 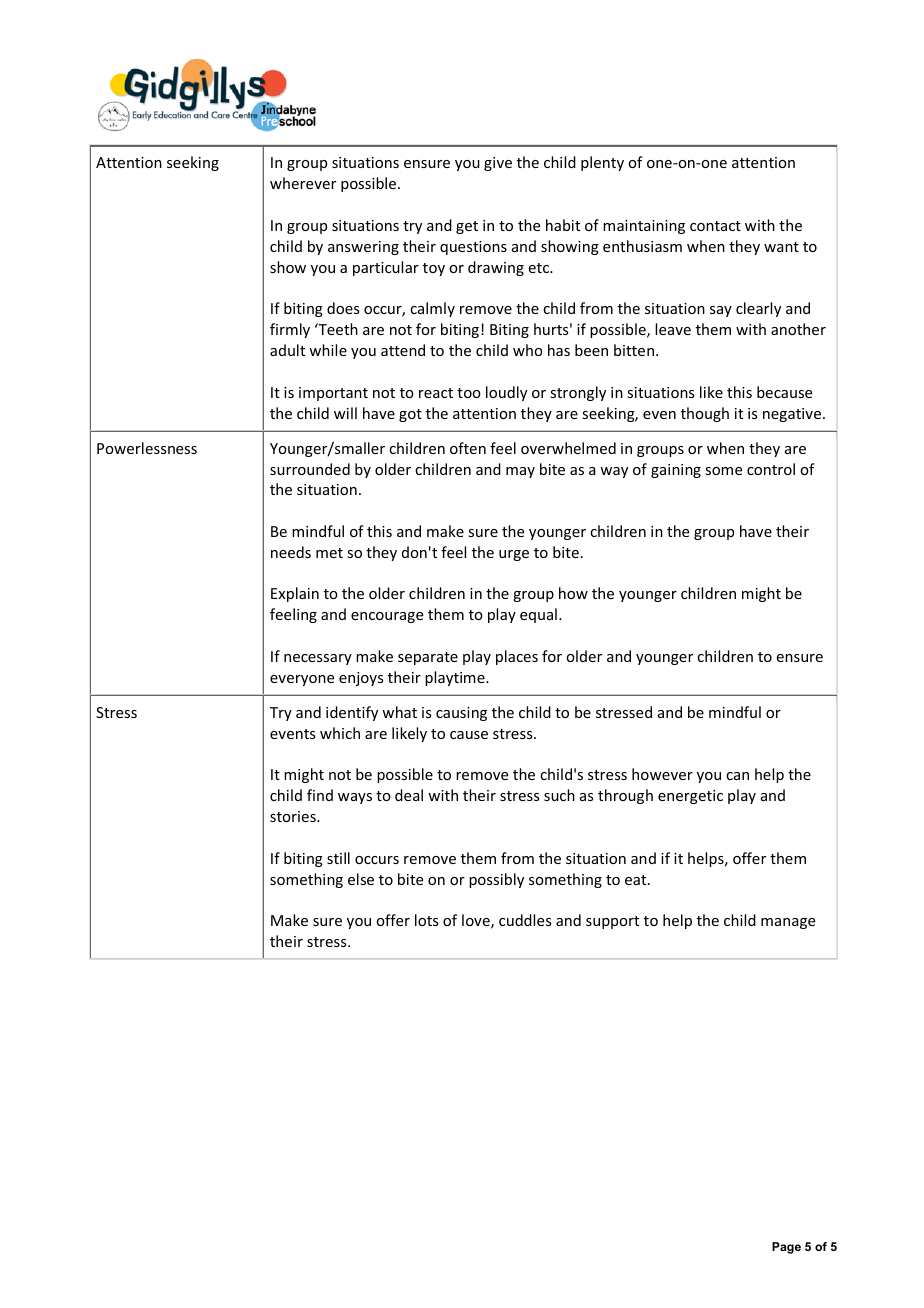 What do you see at coordinates (468, 448) in the screenshot?
I see `often` at bounding box center [468, 448].
